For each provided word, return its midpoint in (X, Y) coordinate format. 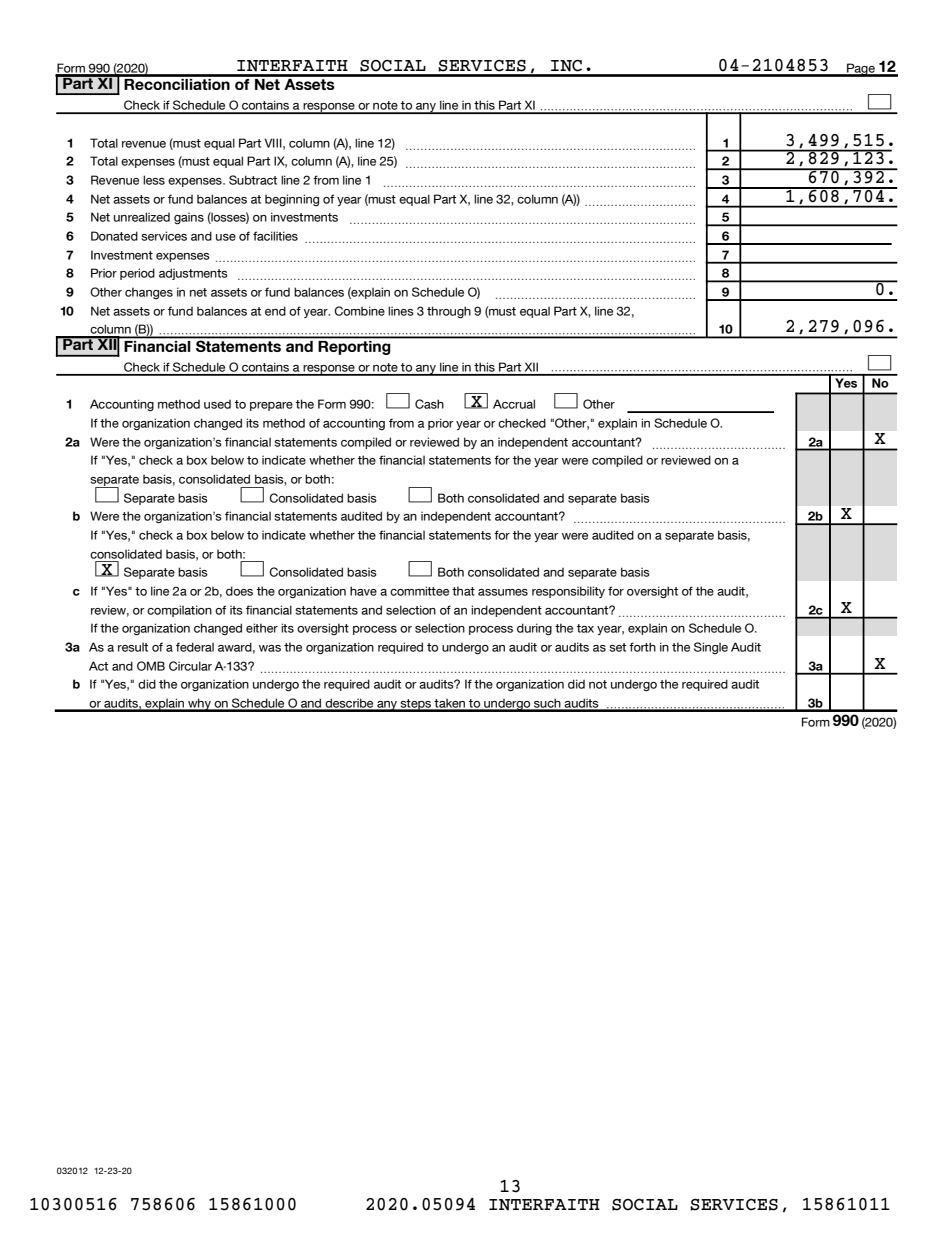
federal (195, 647)
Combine (359, 311)
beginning (292, 200)
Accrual (514, 404)
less (154, 180)
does (239, 591)
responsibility (568, 592)
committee (419, 591)
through (449, 312)
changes (149, 293)
